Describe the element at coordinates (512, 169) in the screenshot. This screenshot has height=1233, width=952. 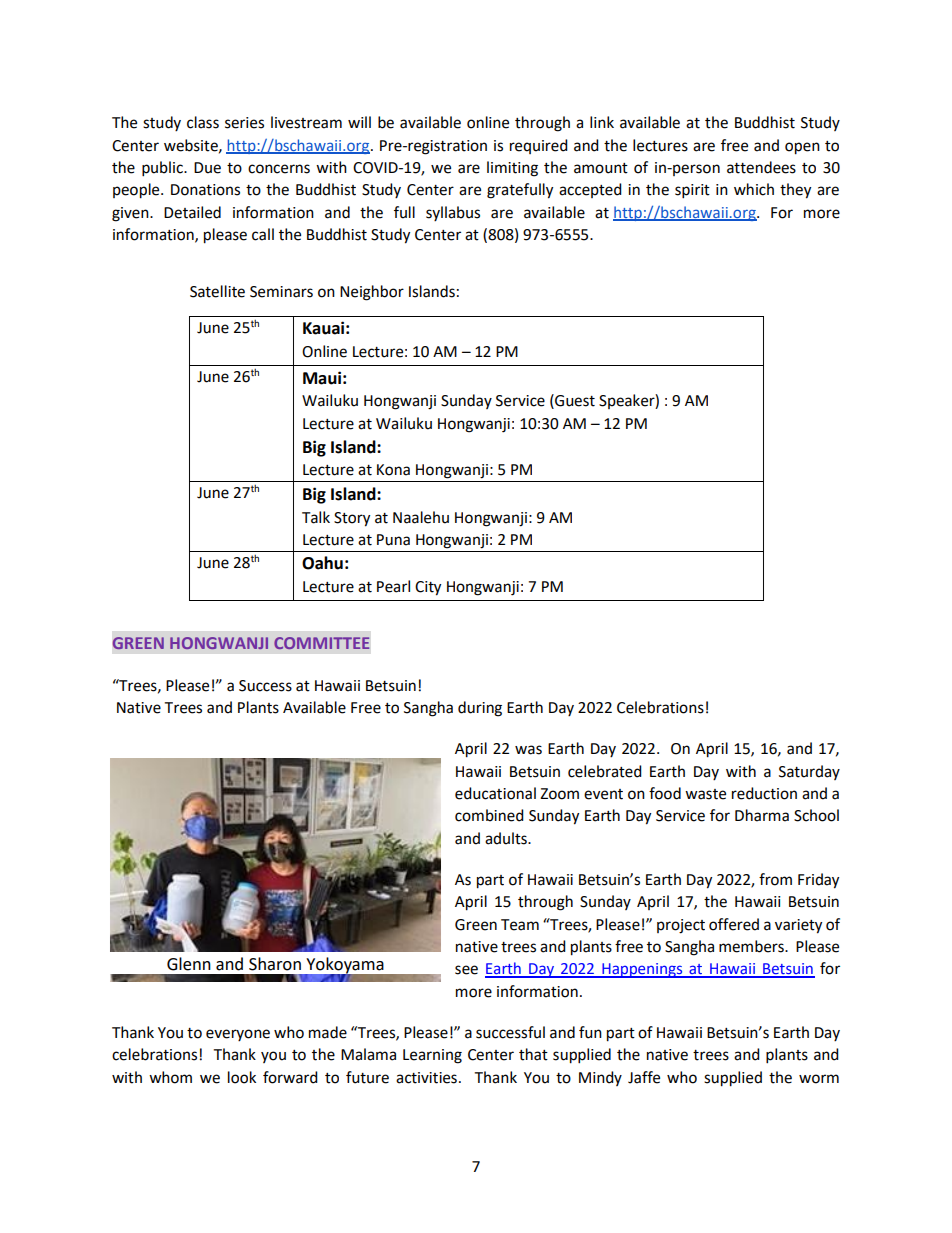
I see `limiting` at that location.
